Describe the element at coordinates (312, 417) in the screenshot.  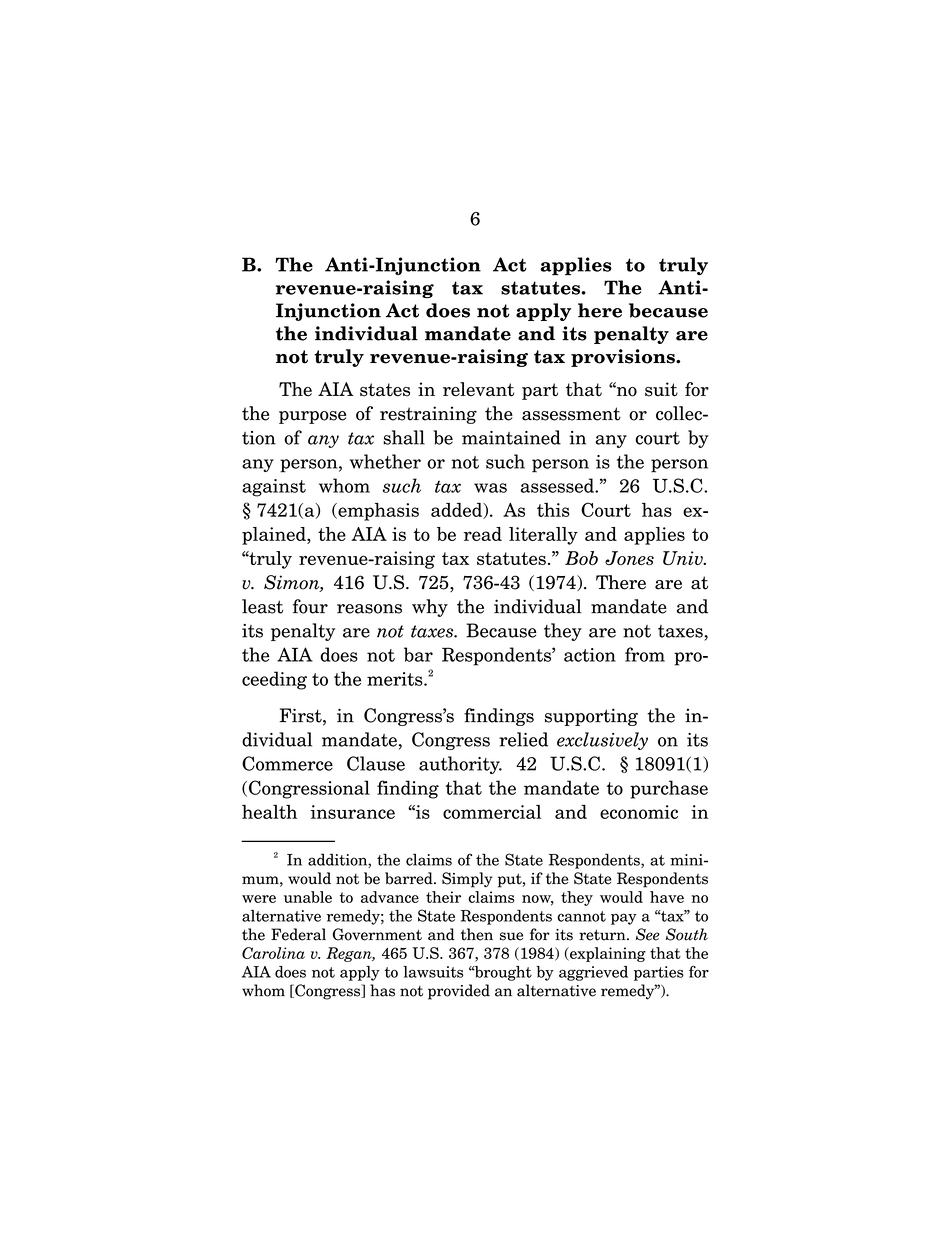
I see `purpose` at that location.
